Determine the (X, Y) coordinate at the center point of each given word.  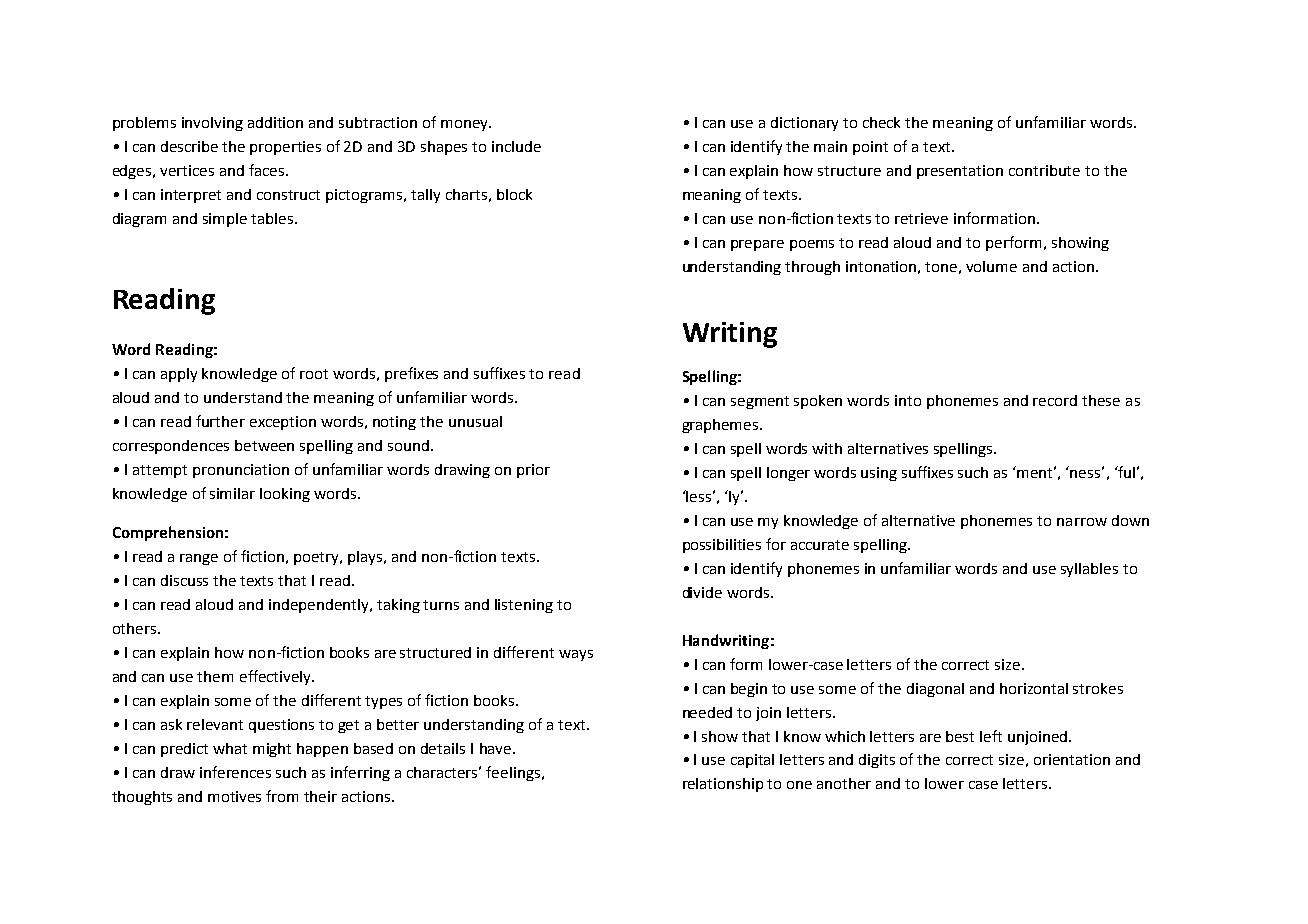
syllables (1089, 570)
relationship (723, 785)
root (314, 374)
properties (285, 148)
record (1055, 400)
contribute (1044, 170)
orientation (1072, 759)
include (516, 146)
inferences (235, 772)
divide (702, 592)
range (199, 559)
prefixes (411, 374)
